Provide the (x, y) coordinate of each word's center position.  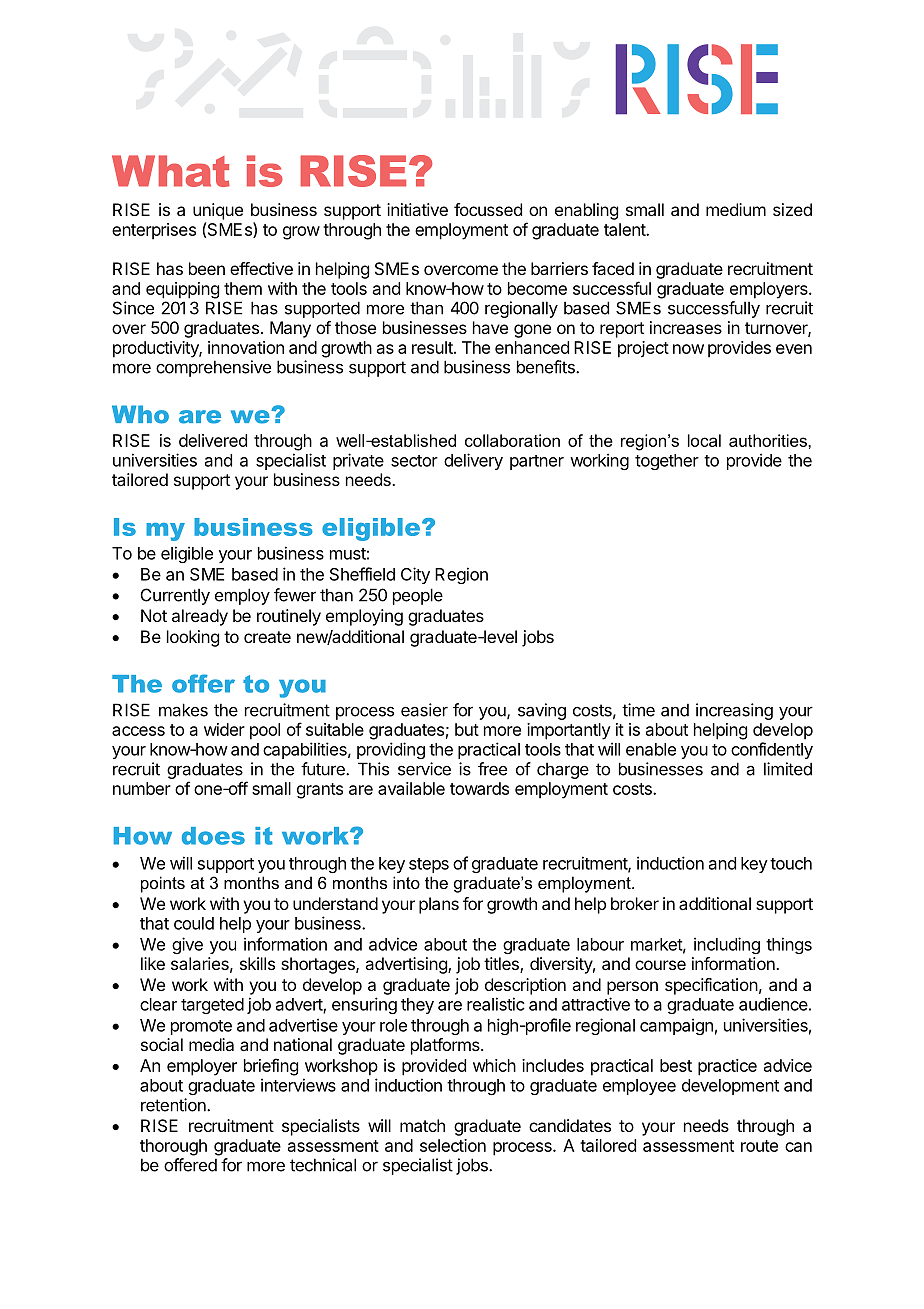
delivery (473, 461)
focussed (488, 209)
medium (736, 209)
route (759, 1146)
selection (453, 1145)
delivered (213, 440)
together (667, 462)
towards (479, 788)
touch (791, 863)
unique (218, 211)
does (213, 836)
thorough (173, 1147)
